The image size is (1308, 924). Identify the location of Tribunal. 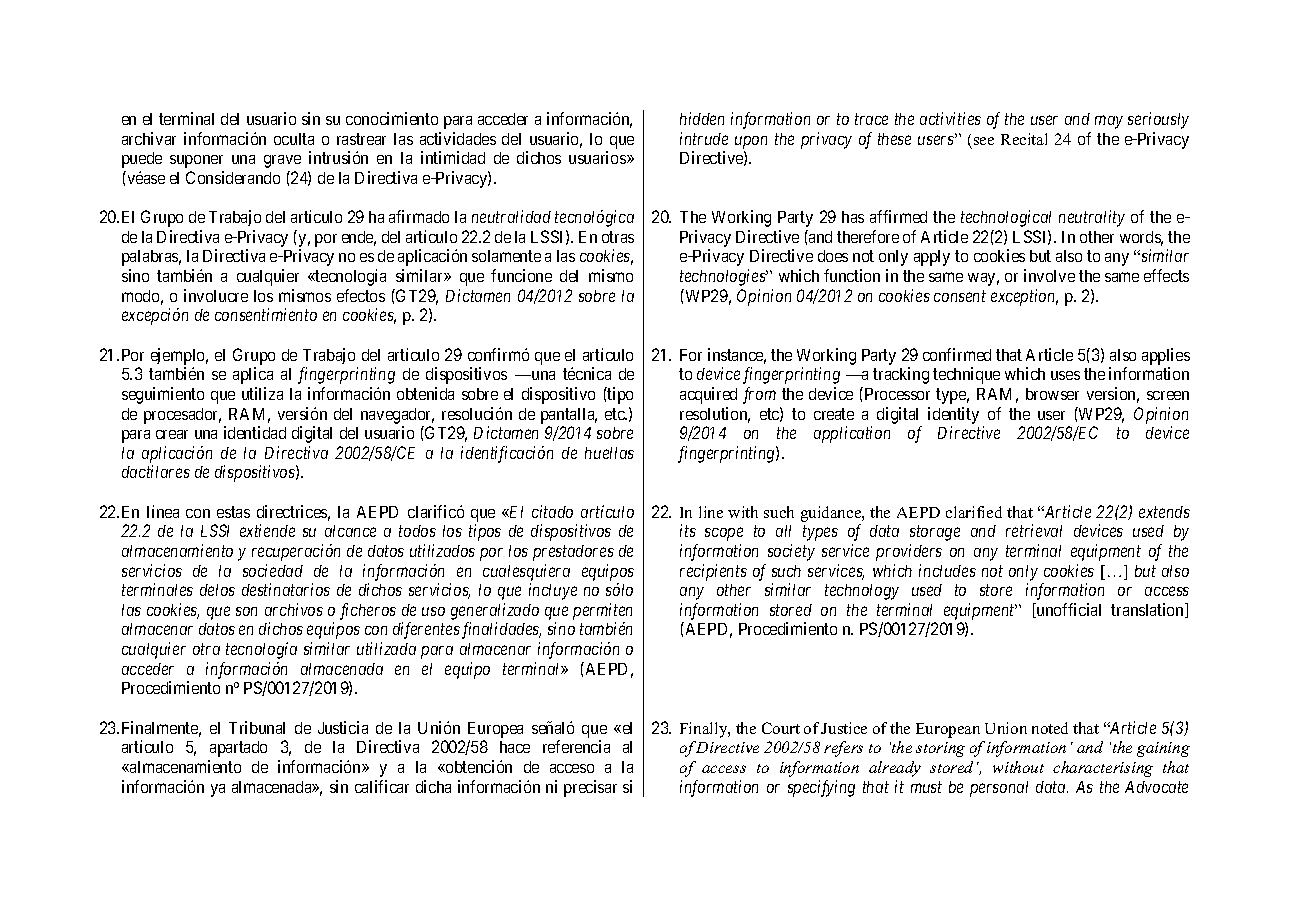
(257, 727).
